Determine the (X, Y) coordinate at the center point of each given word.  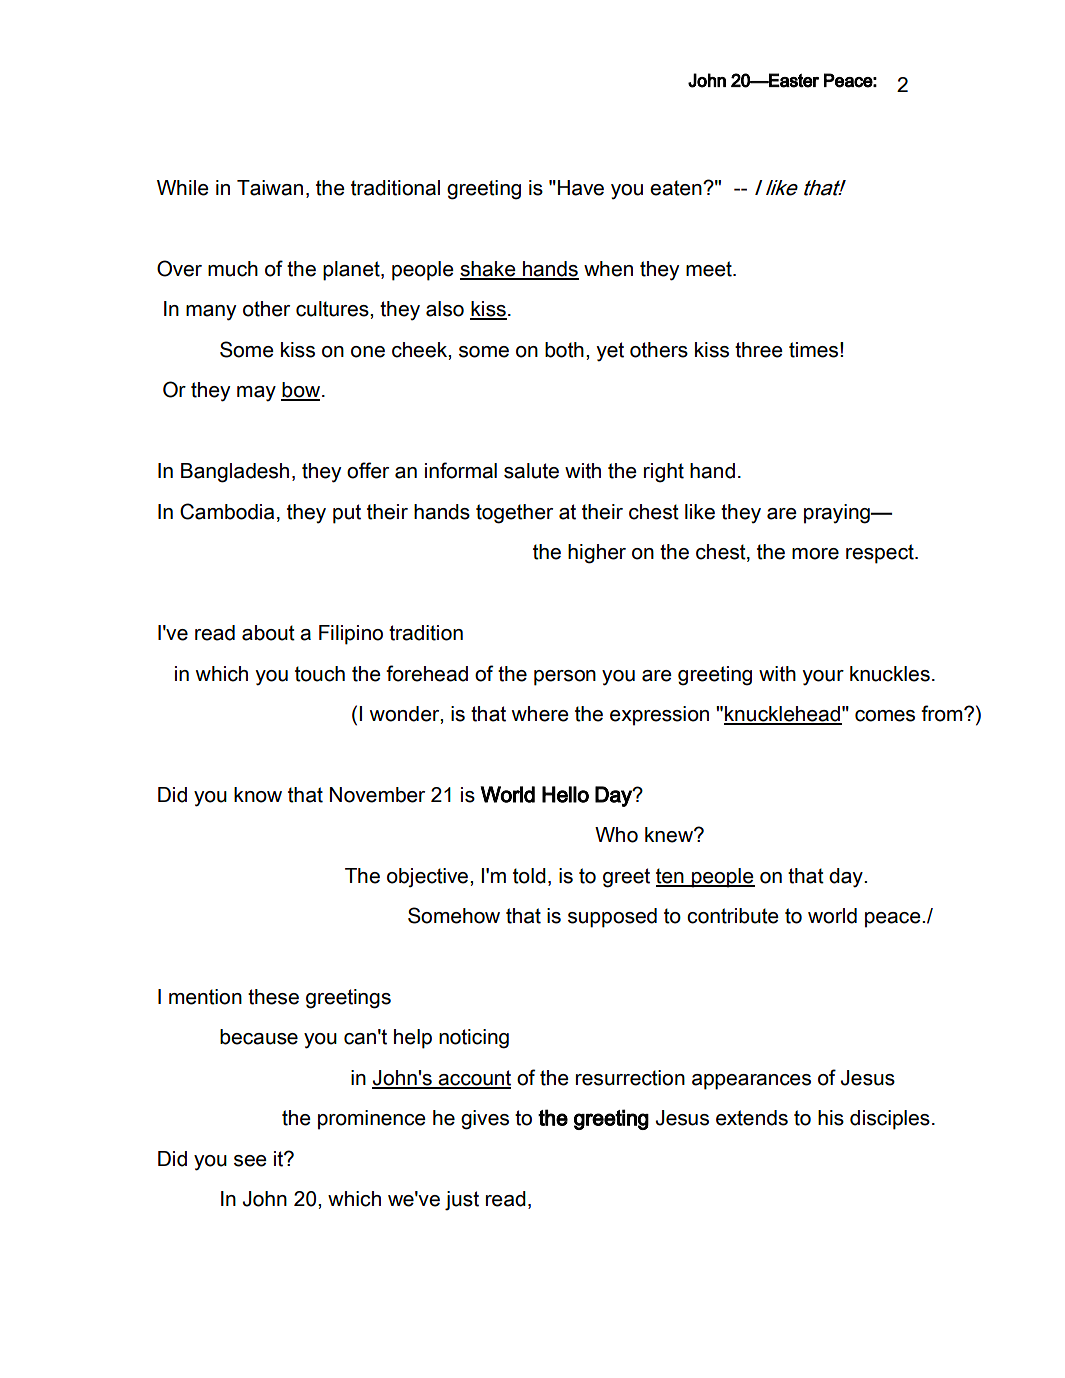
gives (485, 1120)
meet (710, 269)
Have (581, 188)
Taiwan (270, 188)
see (250, 1161)
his (831, 1118)
